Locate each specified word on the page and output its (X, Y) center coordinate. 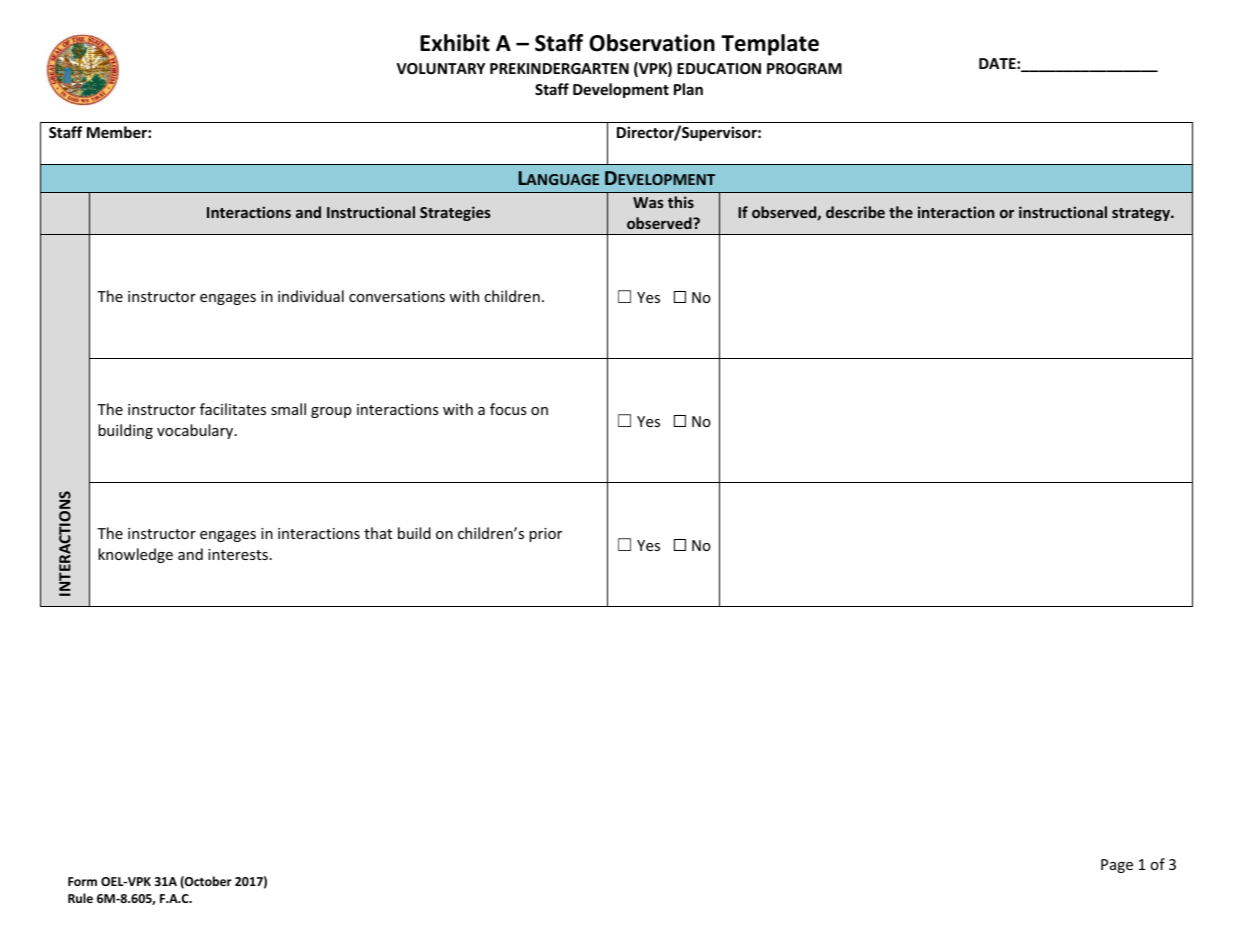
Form (82, 881)
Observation (652, 43)
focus (508, 409)
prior (545, 535)
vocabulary (196, 431)
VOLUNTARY (440, 68)
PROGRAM (804, 68)
